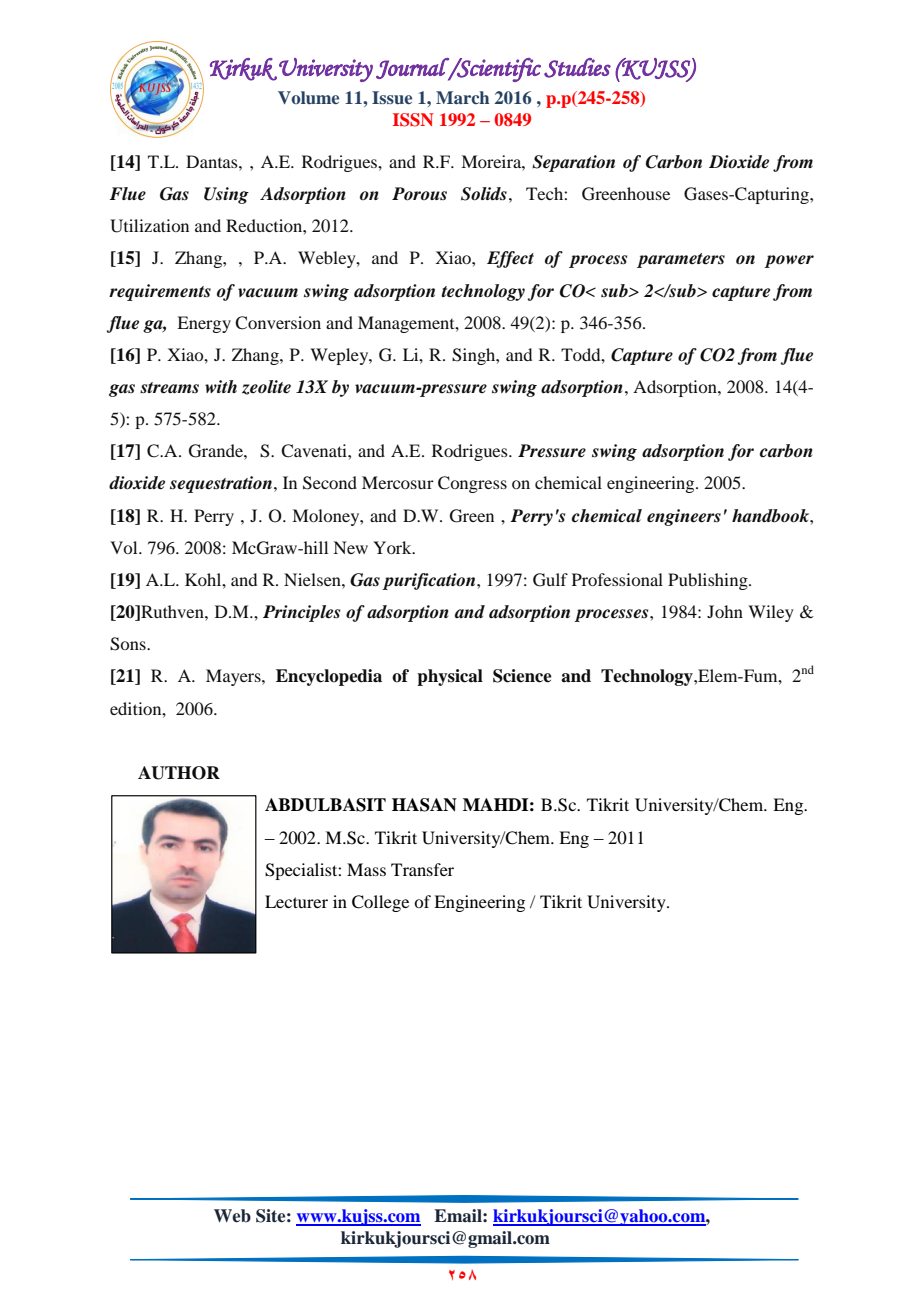 This page has width=924, height=1308. Describe the element at coordinates (204, 324) in the page. I see `Energy` at that location.
